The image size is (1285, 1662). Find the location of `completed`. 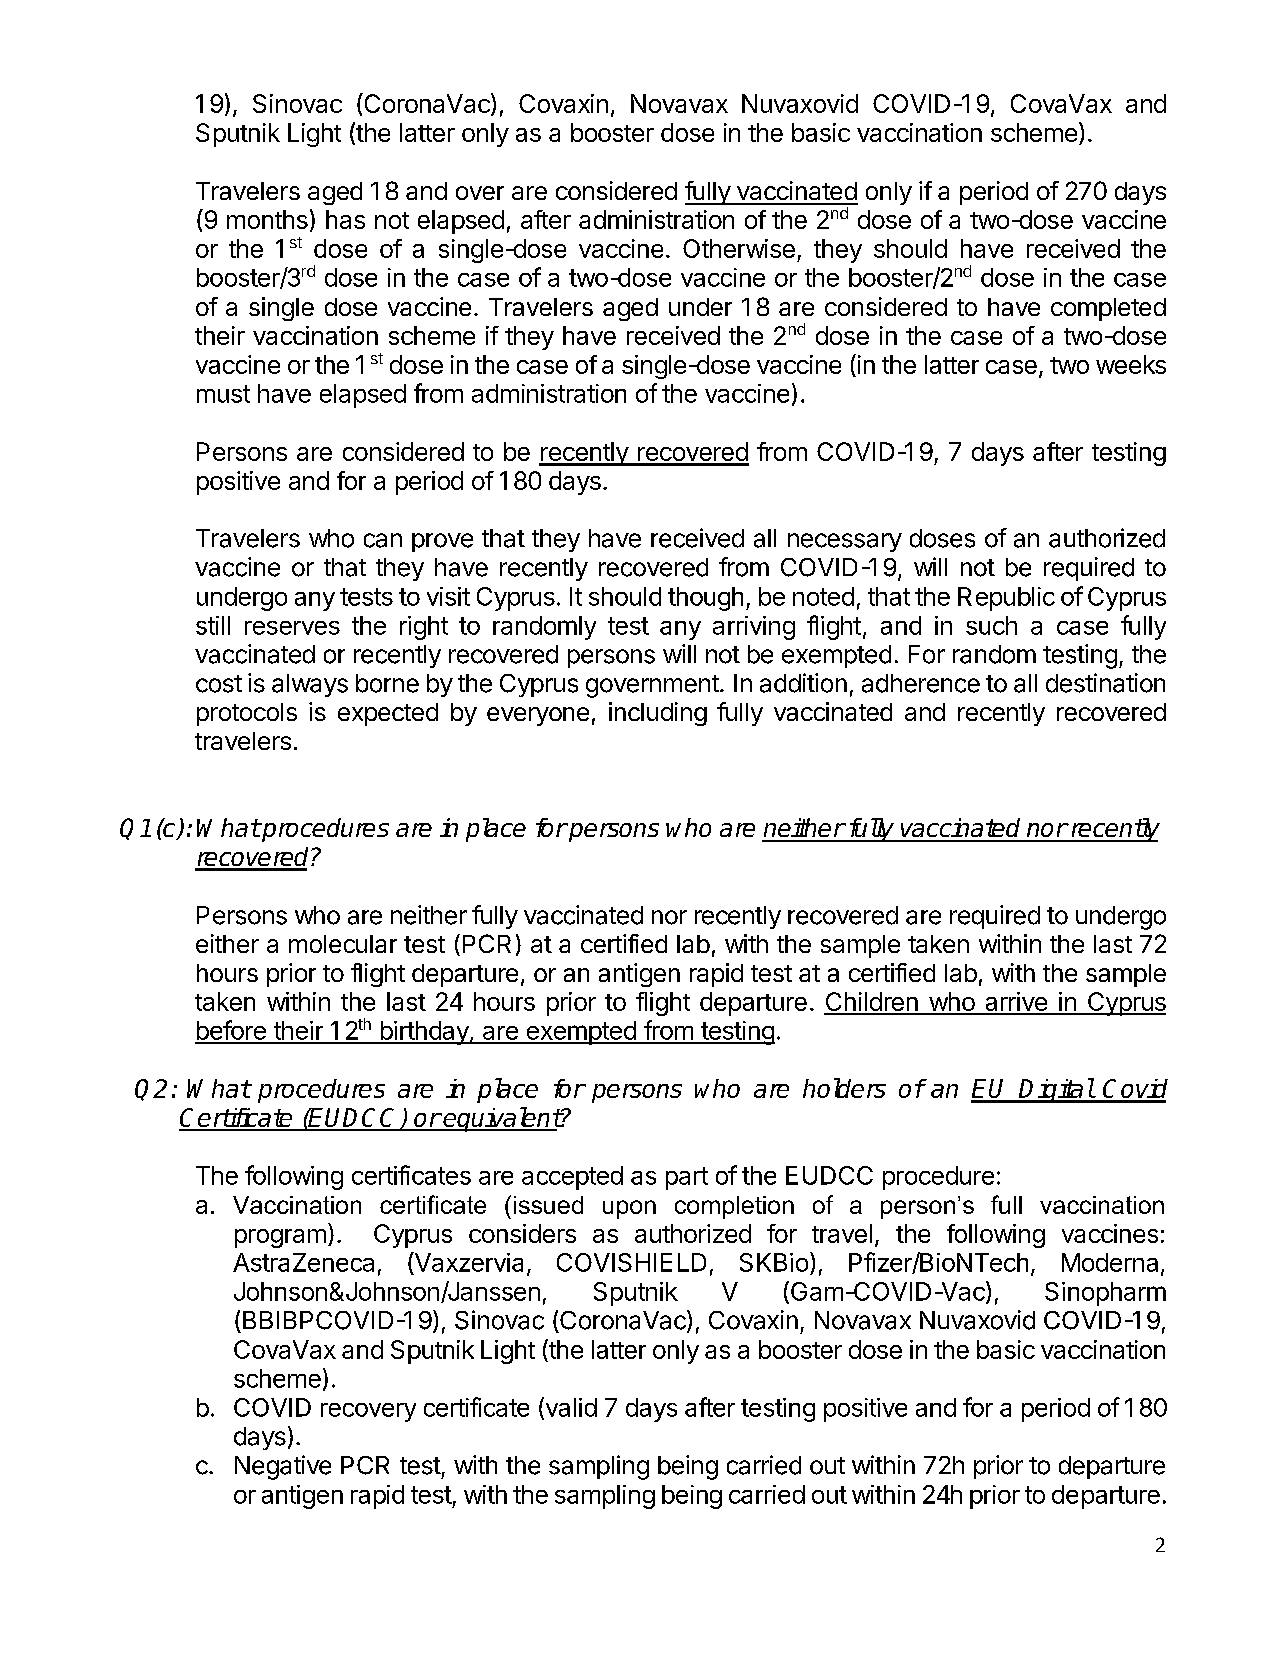

completed is located at coordinates (1108, 309).
